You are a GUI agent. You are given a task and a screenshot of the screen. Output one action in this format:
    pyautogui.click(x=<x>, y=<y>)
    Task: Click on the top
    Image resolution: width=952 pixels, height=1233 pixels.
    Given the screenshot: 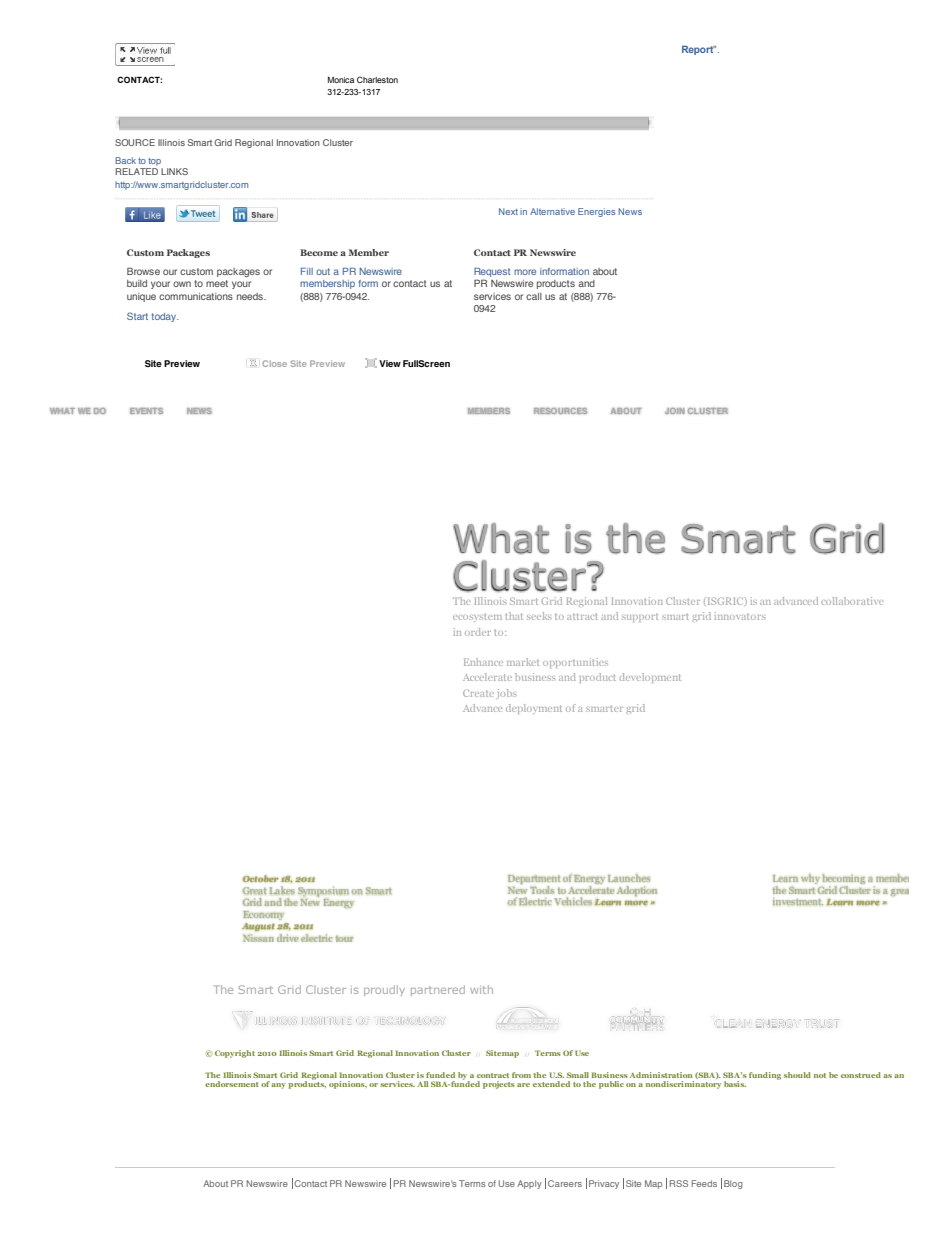 What is the action you would take?
    pyautogui.click(x=155, y=163)
